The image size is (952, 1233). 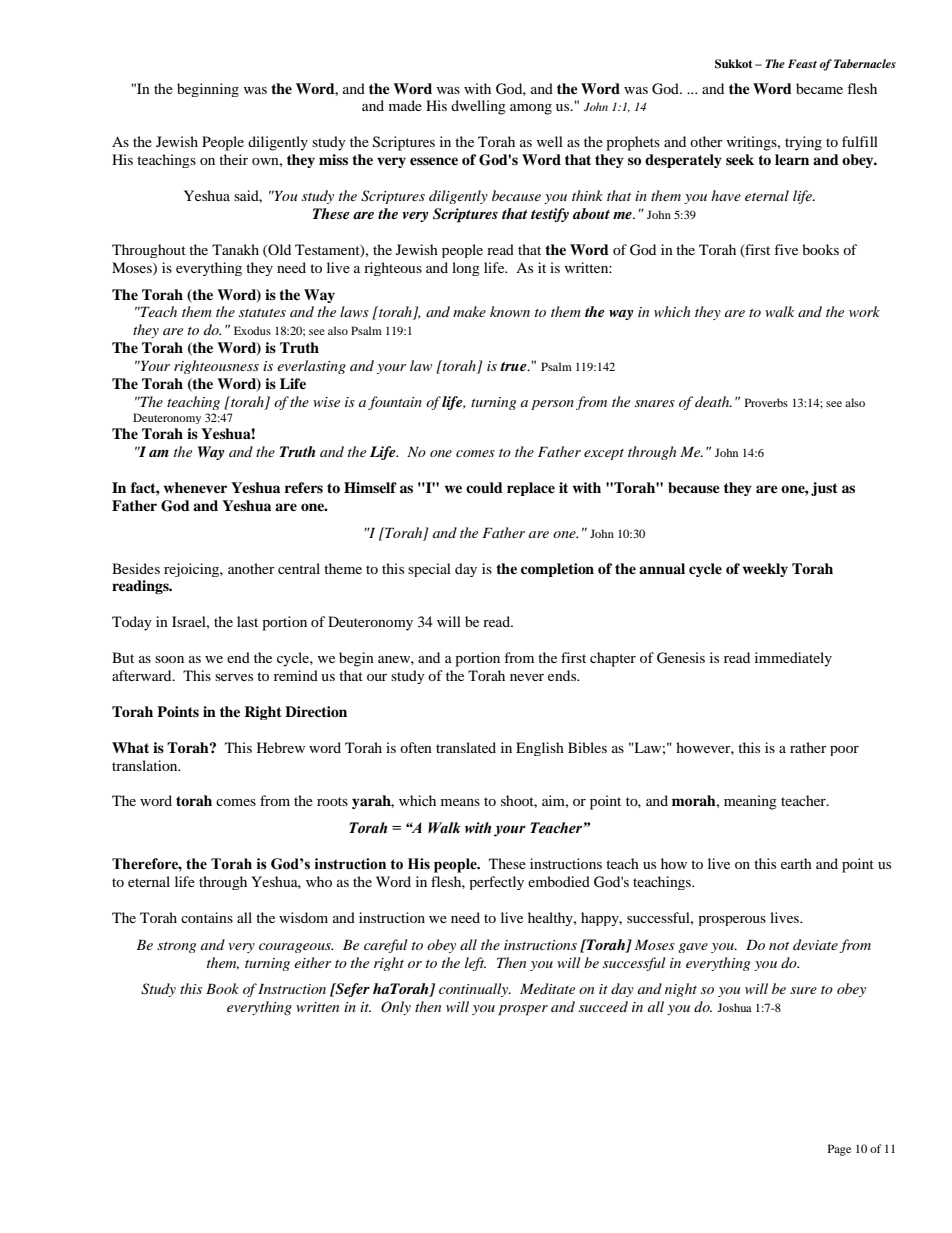 What do you see at coordinates (824, 489) in the document?
I see `just` at bounding box center [824, 489].
